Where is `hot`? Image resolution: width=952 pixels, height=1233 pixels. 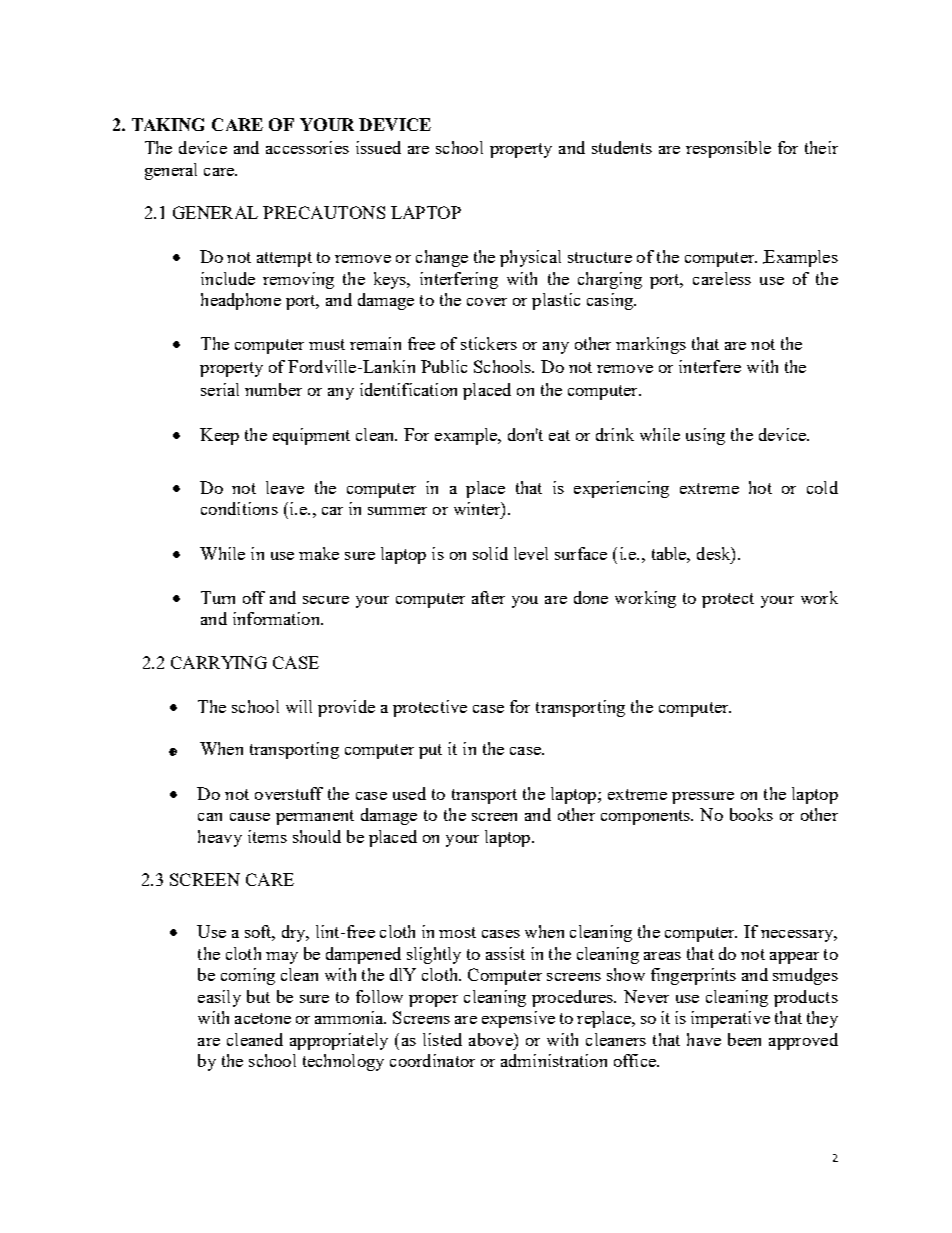 hot is located at coordinates (760, 487).
